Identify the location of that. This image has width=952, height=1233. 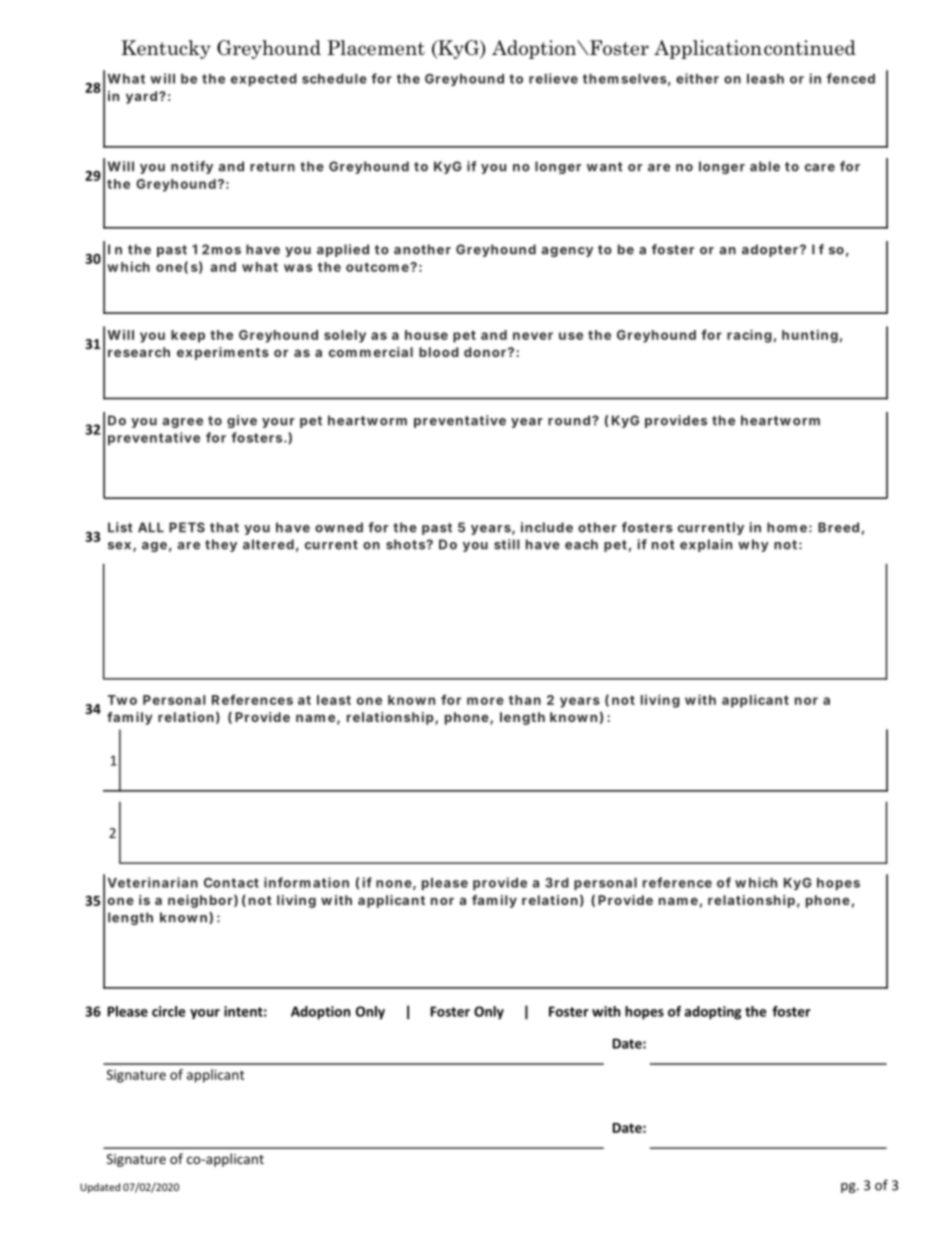
(224, 527).
